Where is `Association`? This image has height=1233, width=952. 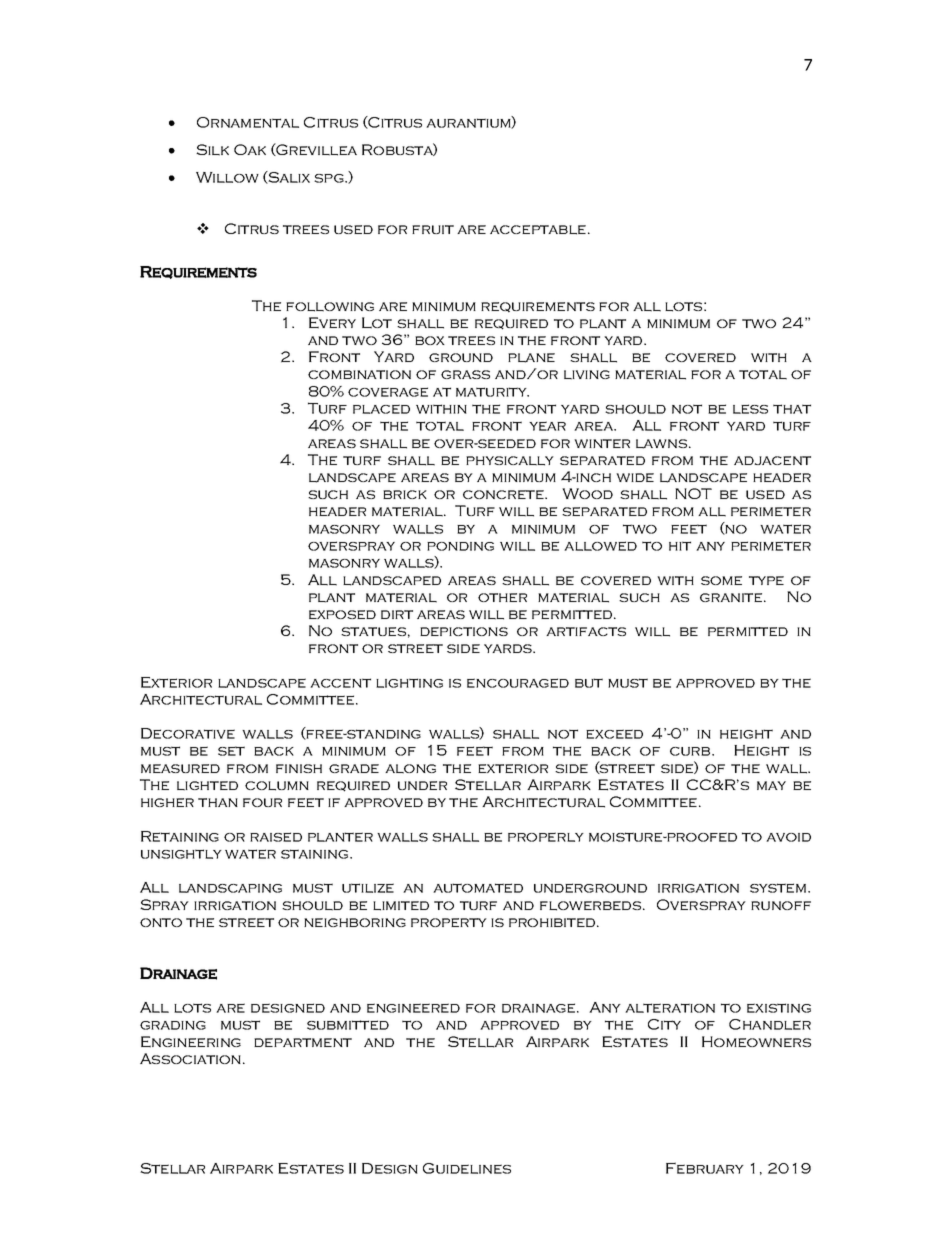 Association is located at coordinates (190, 1058).
